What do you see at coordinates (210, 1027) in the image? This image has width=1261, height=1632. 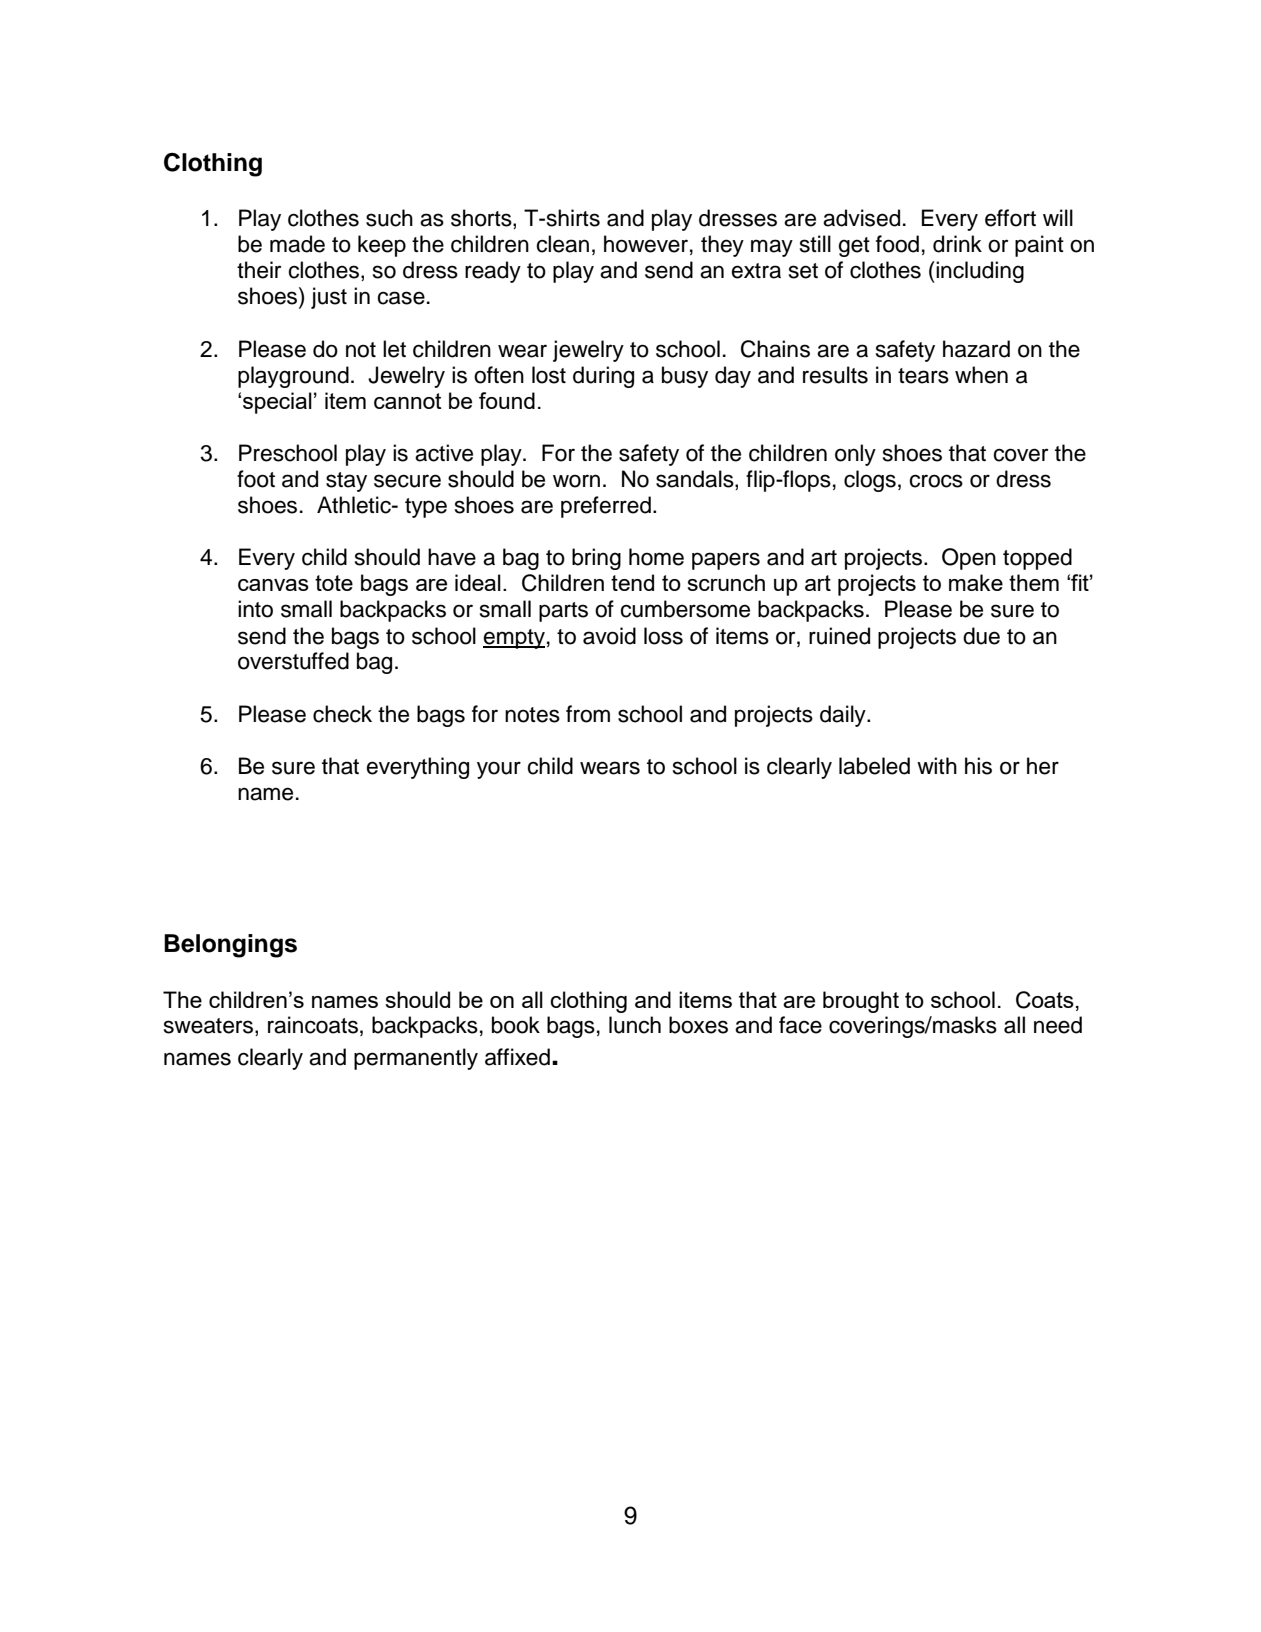 I see `sweaters` at bounding box center [210, 1027].
